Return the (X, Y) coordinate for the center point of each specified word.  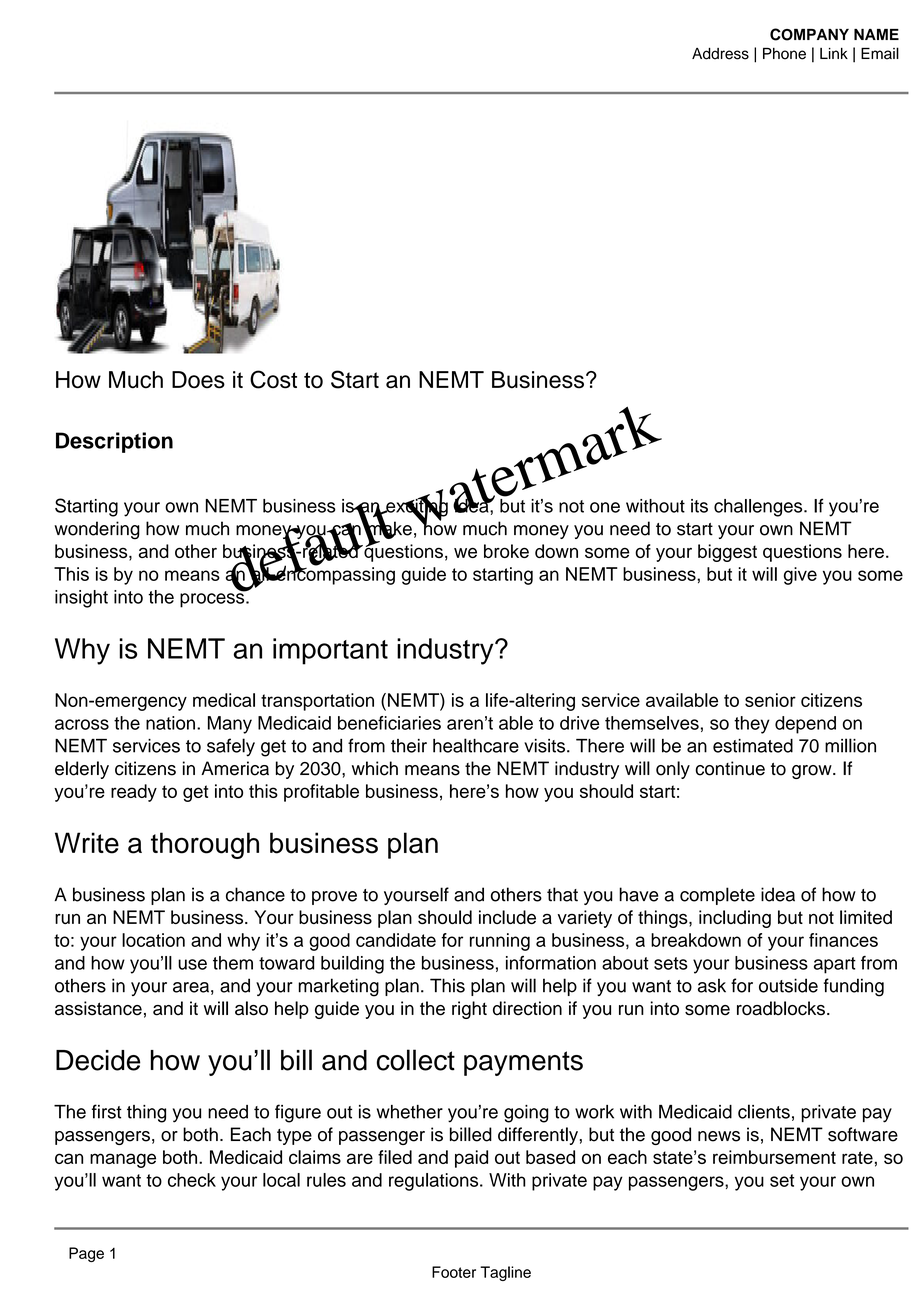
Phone (784, 54)
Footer (454, 1272)
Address (720, 54)
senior (770, 700)
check (192, 1180)
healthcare (476, 745)
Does (198, 380)
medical (224, 700)
